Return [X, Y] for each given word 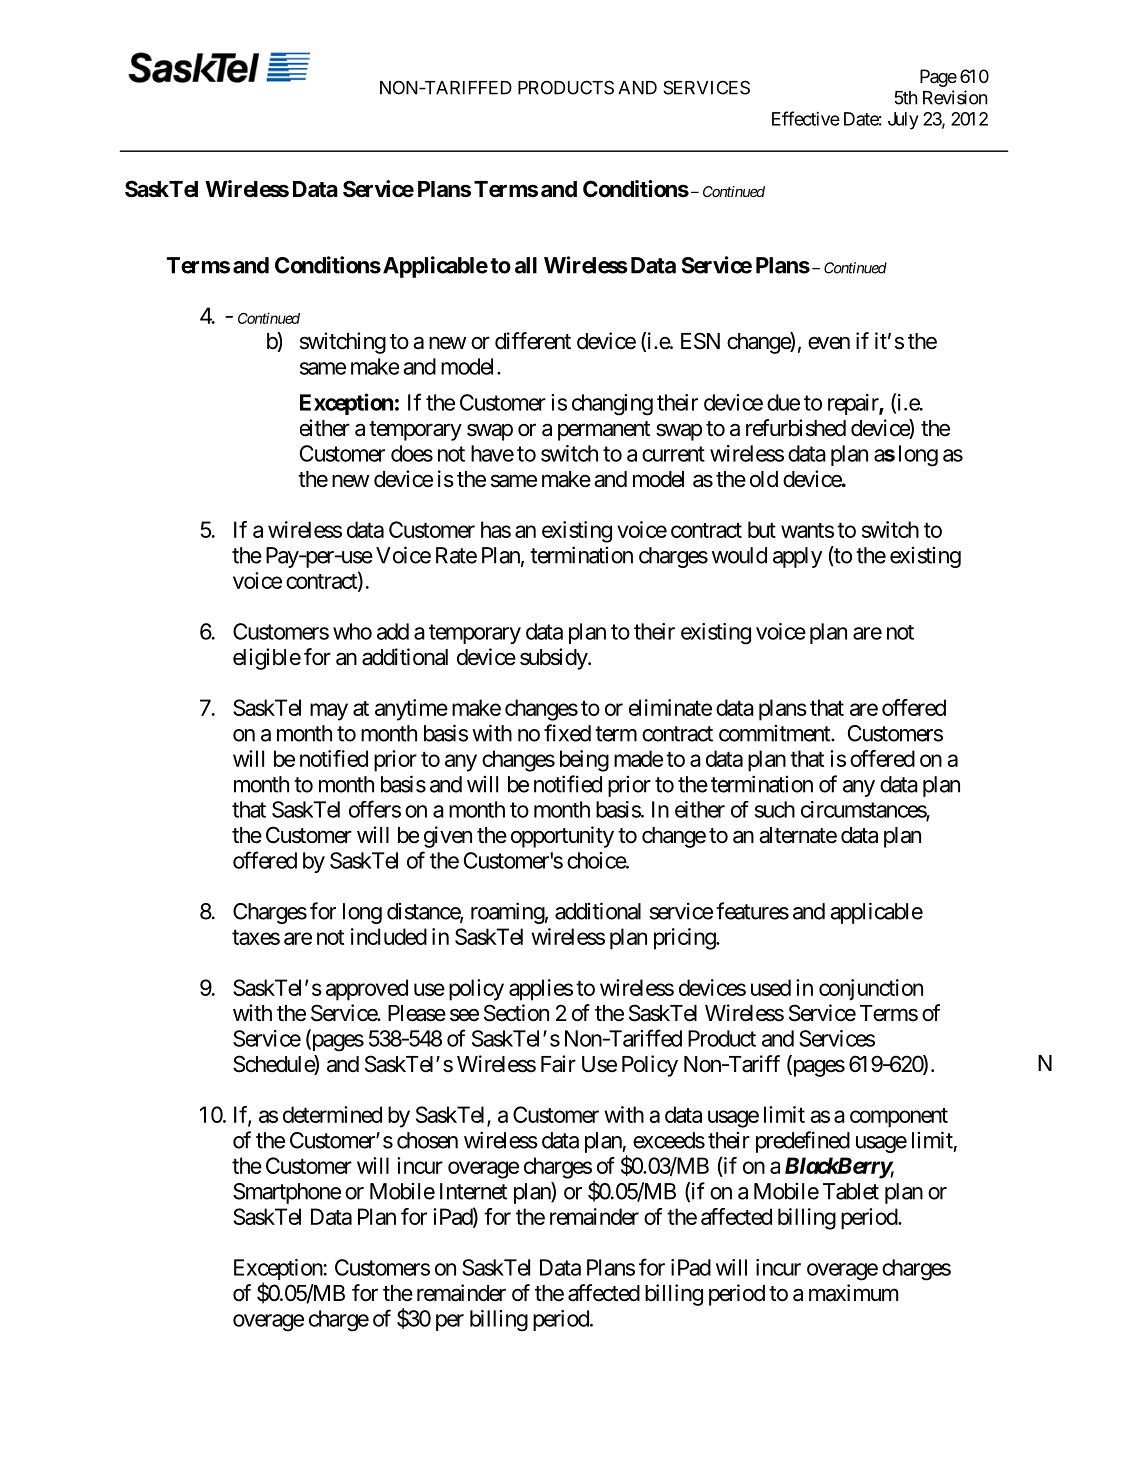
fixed [567, 733]
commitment [775, 733]
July [903, 121]
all [526, 265]
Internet [473, 1191]
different [533, 341]
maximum [853, 1293]
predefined [803, 1142]
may [329, 712]
